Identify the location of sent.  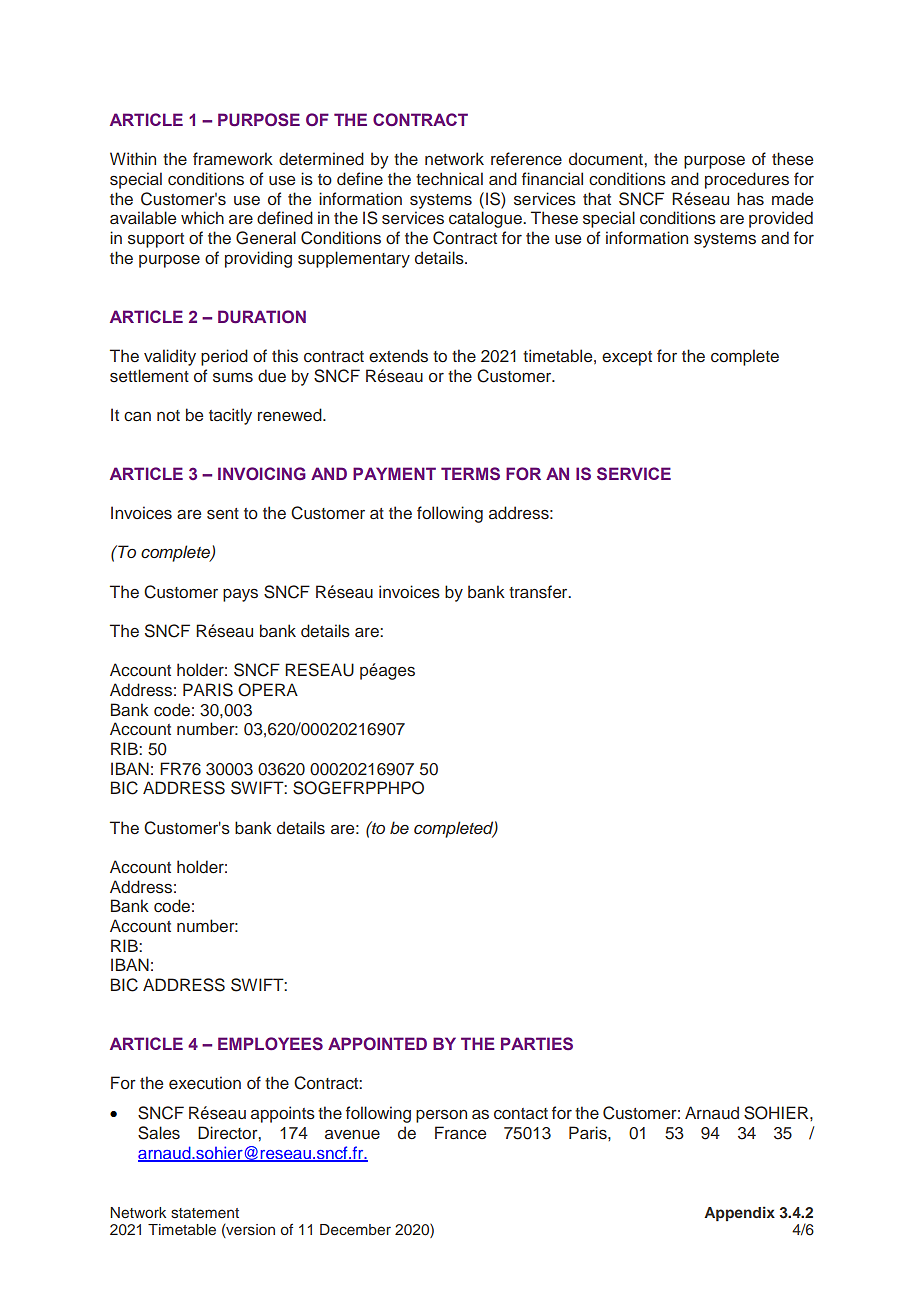
(223, 513).
